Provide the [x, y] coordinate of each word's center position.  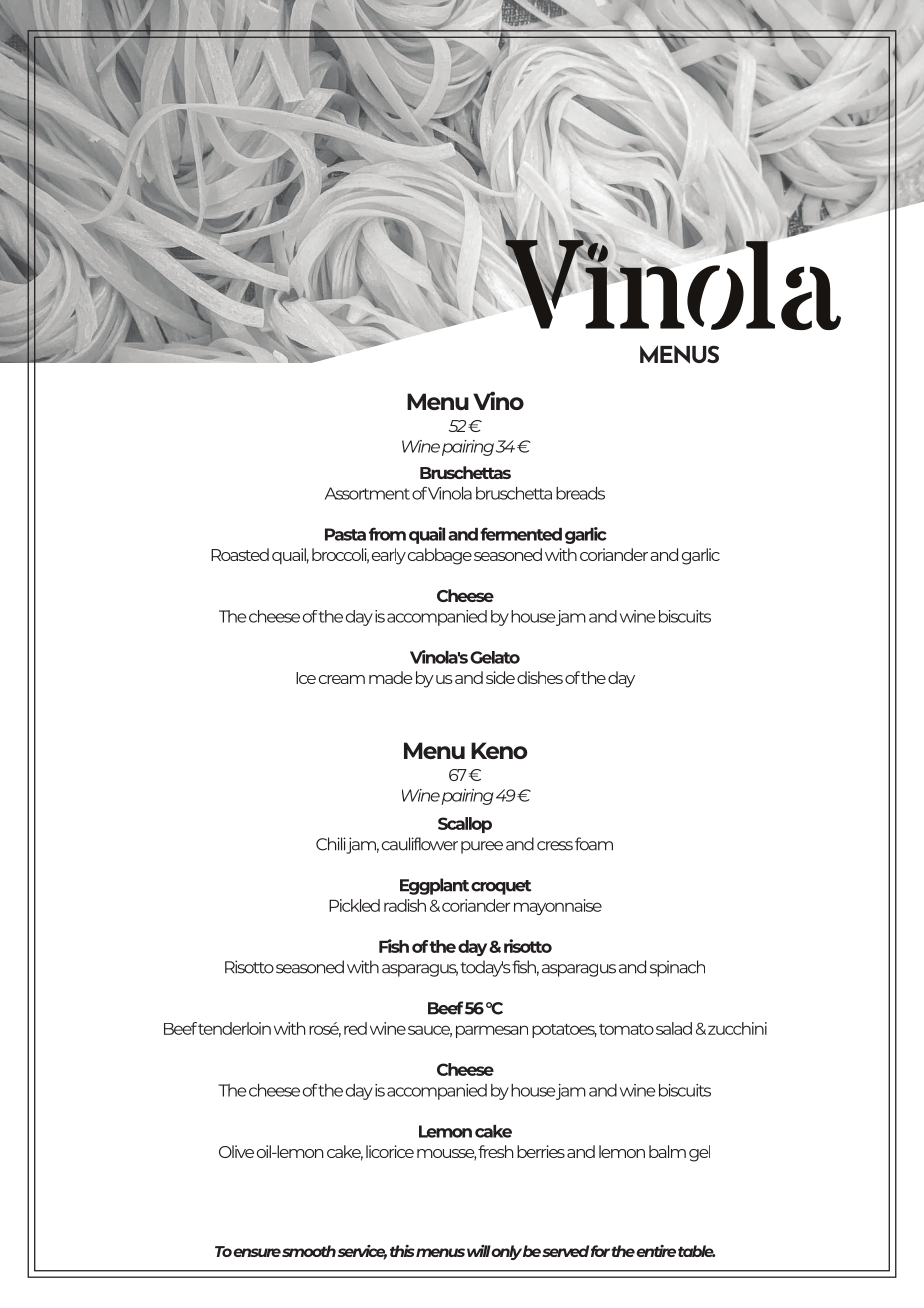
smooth [309, 1251]
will [479, 1251]
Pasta [345, 534]
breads [580, 493]
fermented [521, 534]
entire [656, 1251]
